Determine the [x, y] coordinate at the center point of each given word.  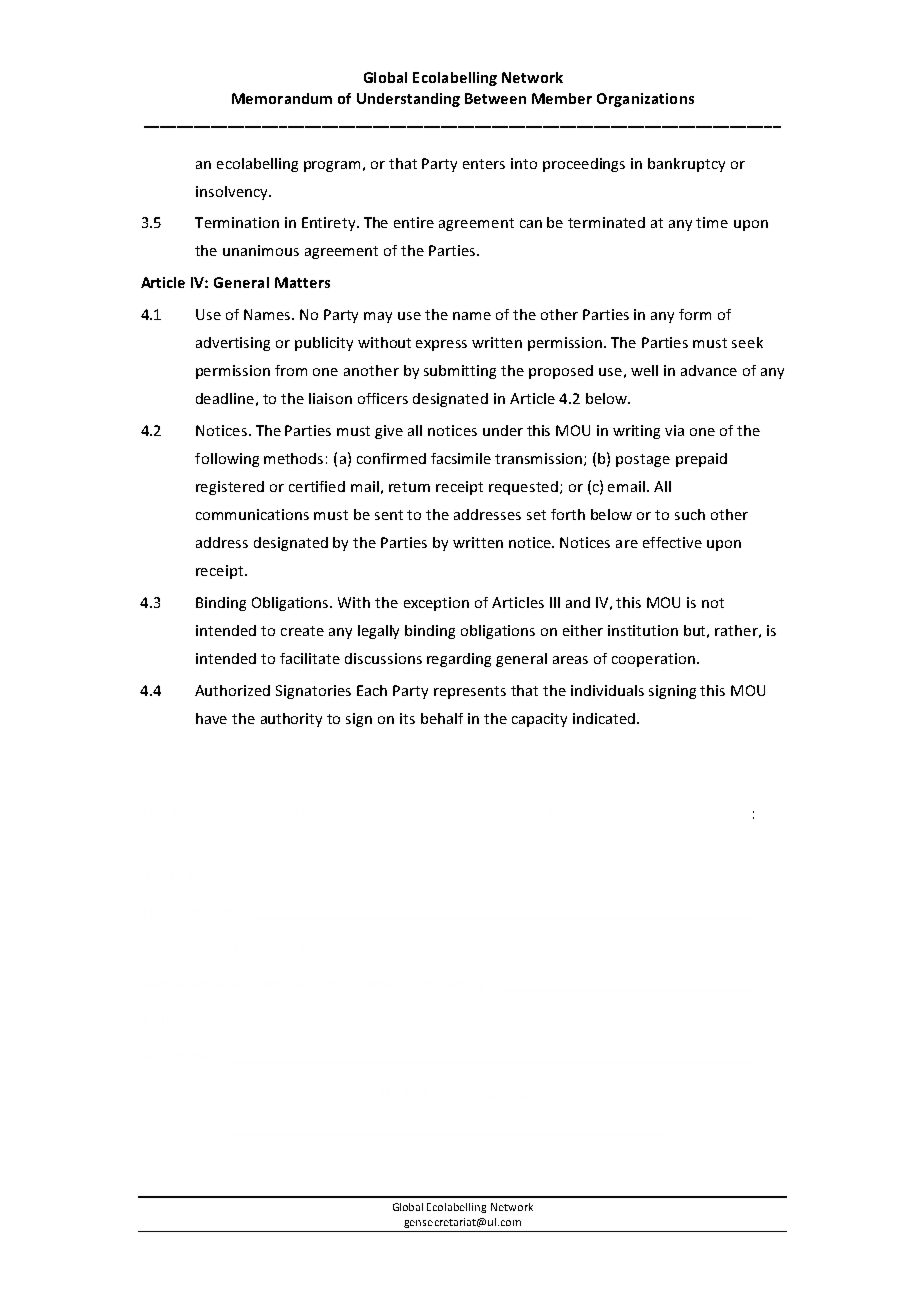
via [674, 430]
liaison [330, 398]
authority [291, 720]
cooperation [655, 660]
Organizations [645, 100]
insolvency [233, 193]
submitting [460, 372]
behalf [442, 718]
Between [495, 98]
